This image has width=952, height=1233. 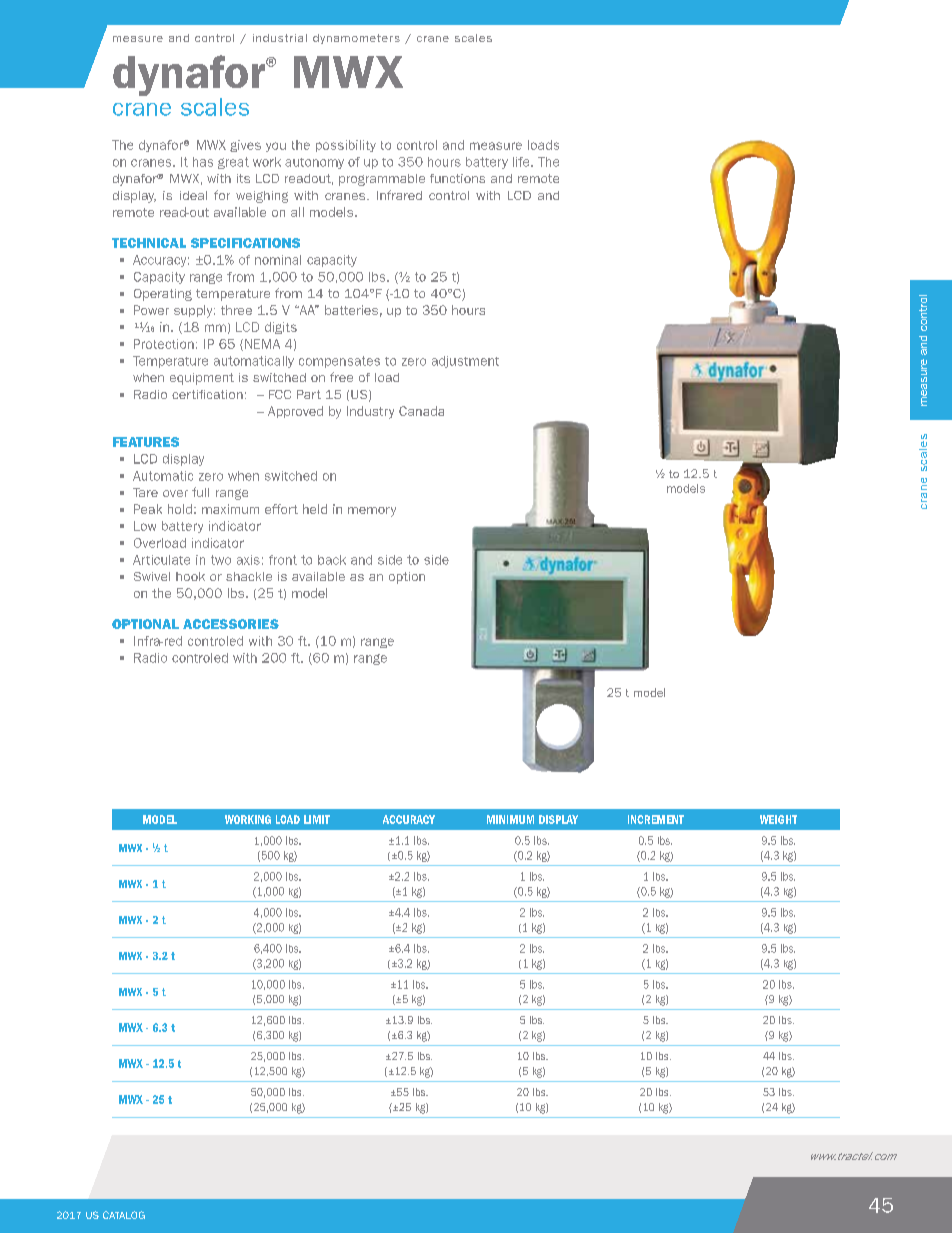 What do you see at coordinates (207, 394) in the image?
I see `certification` at bounding box center [207, 394].
